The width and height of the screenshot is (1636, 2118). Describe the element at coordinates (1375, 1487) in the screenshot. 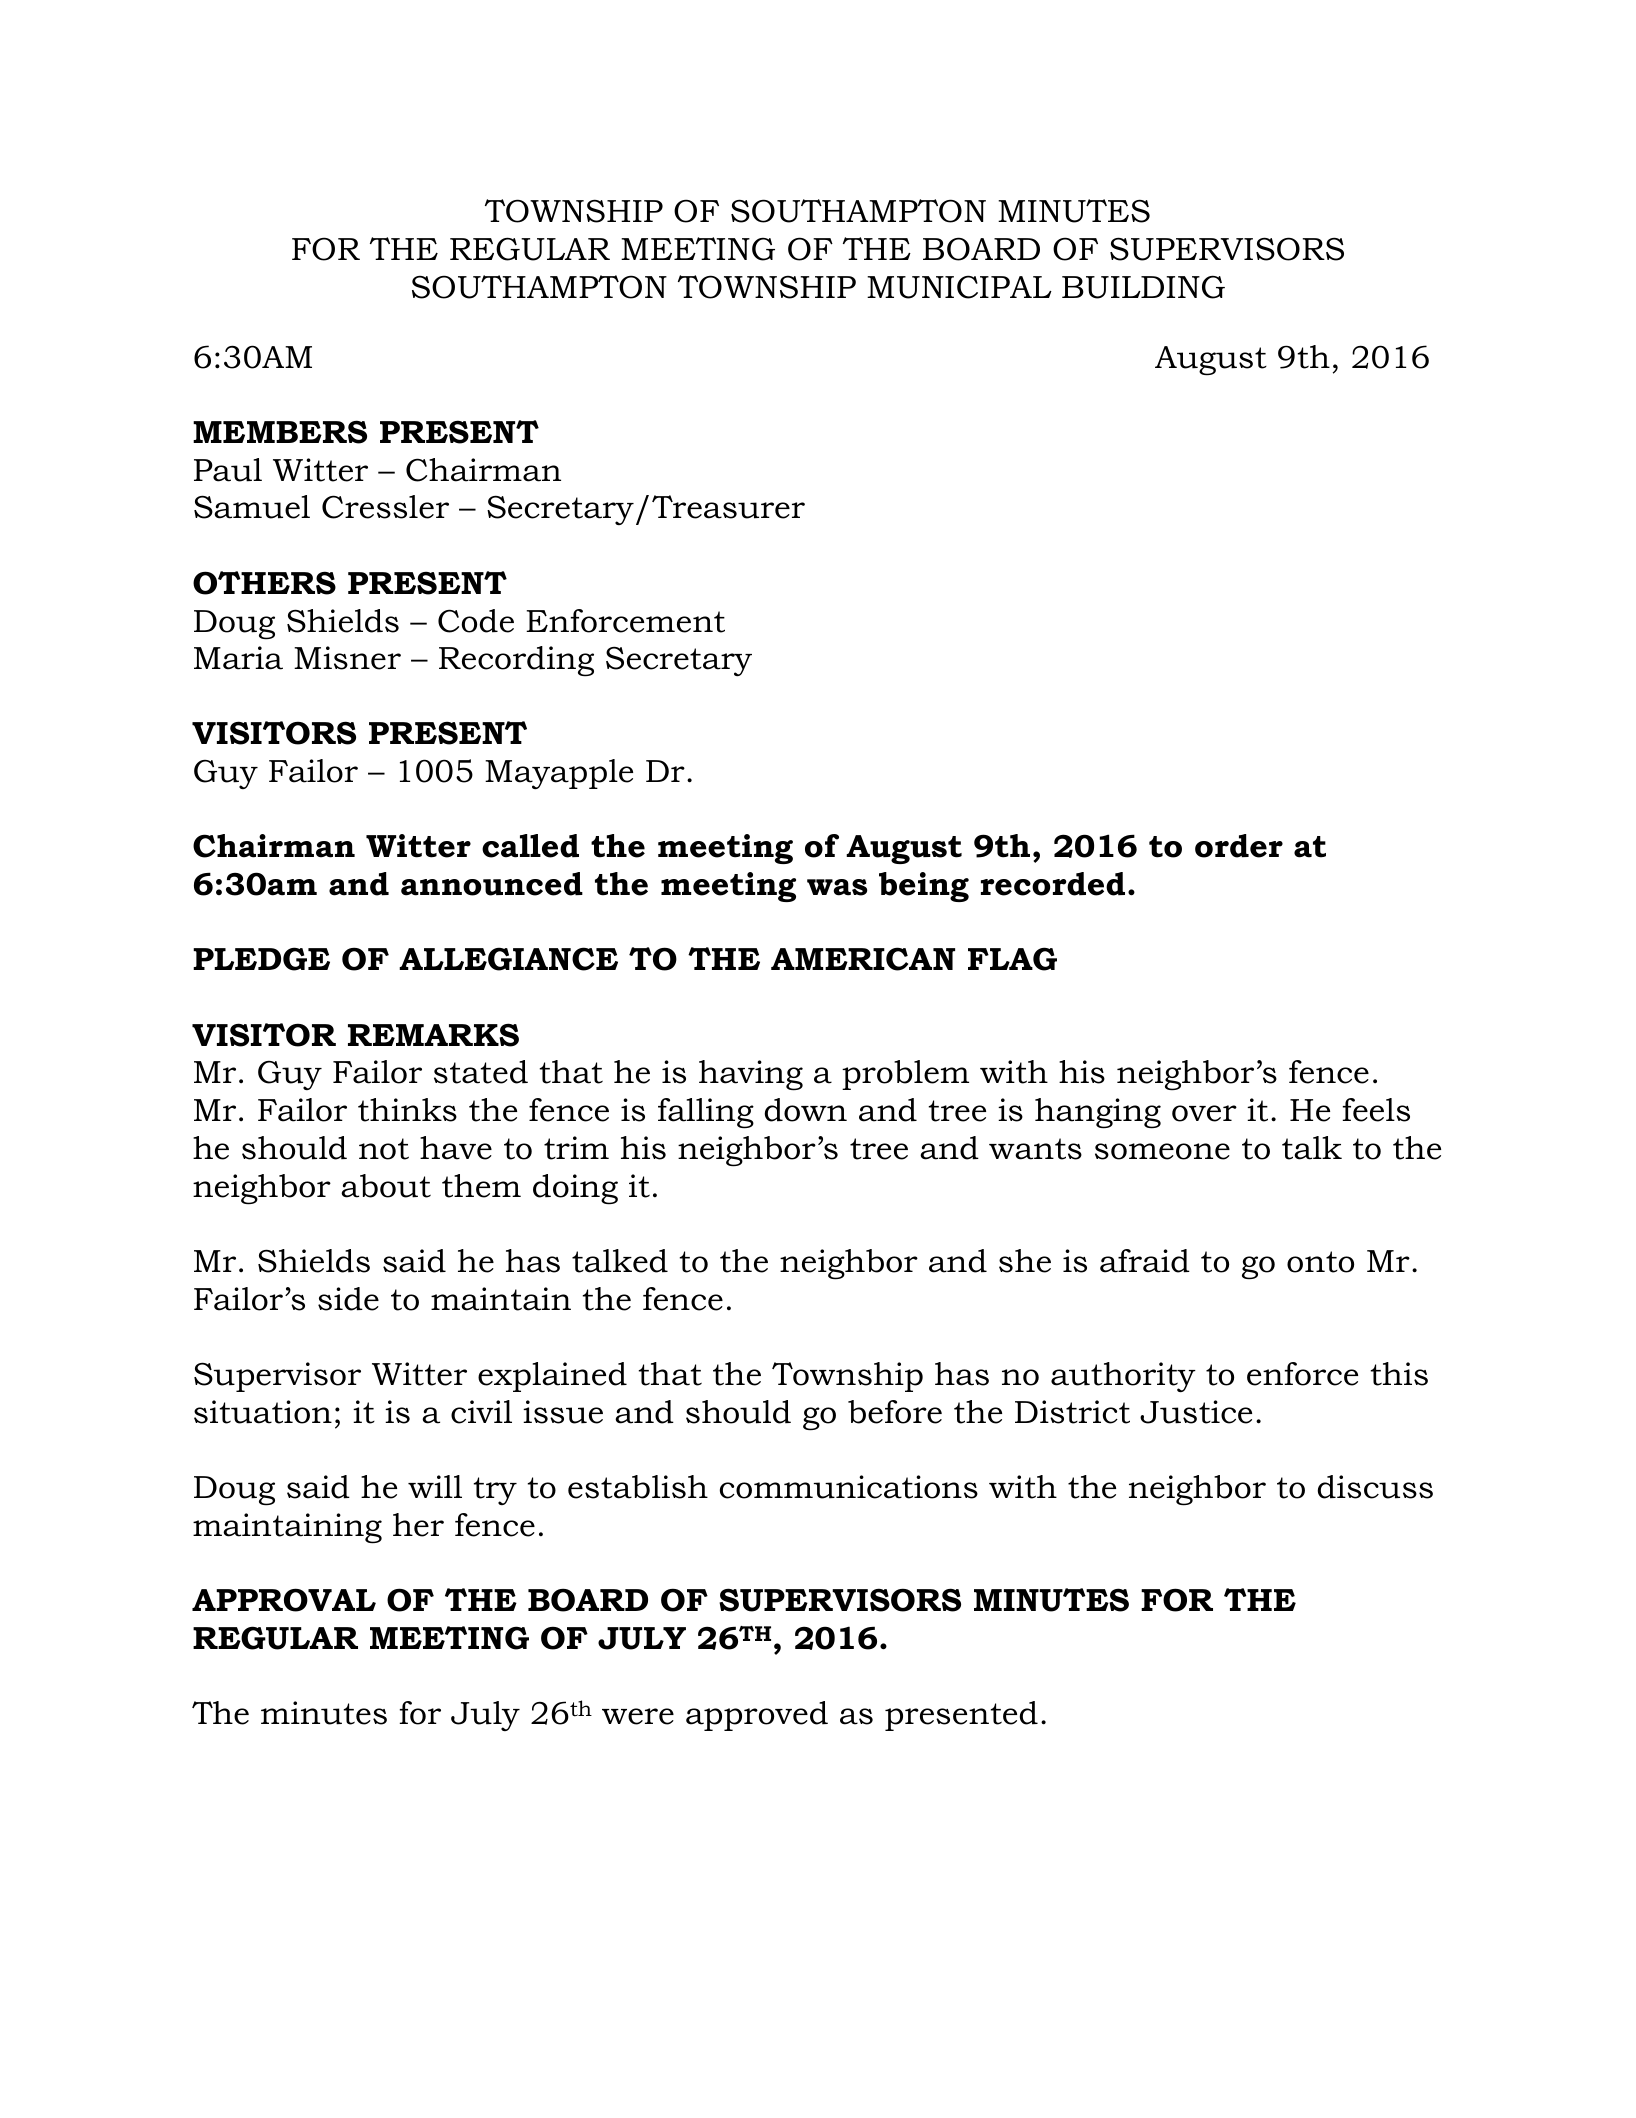

I see `discuss` at that location.
